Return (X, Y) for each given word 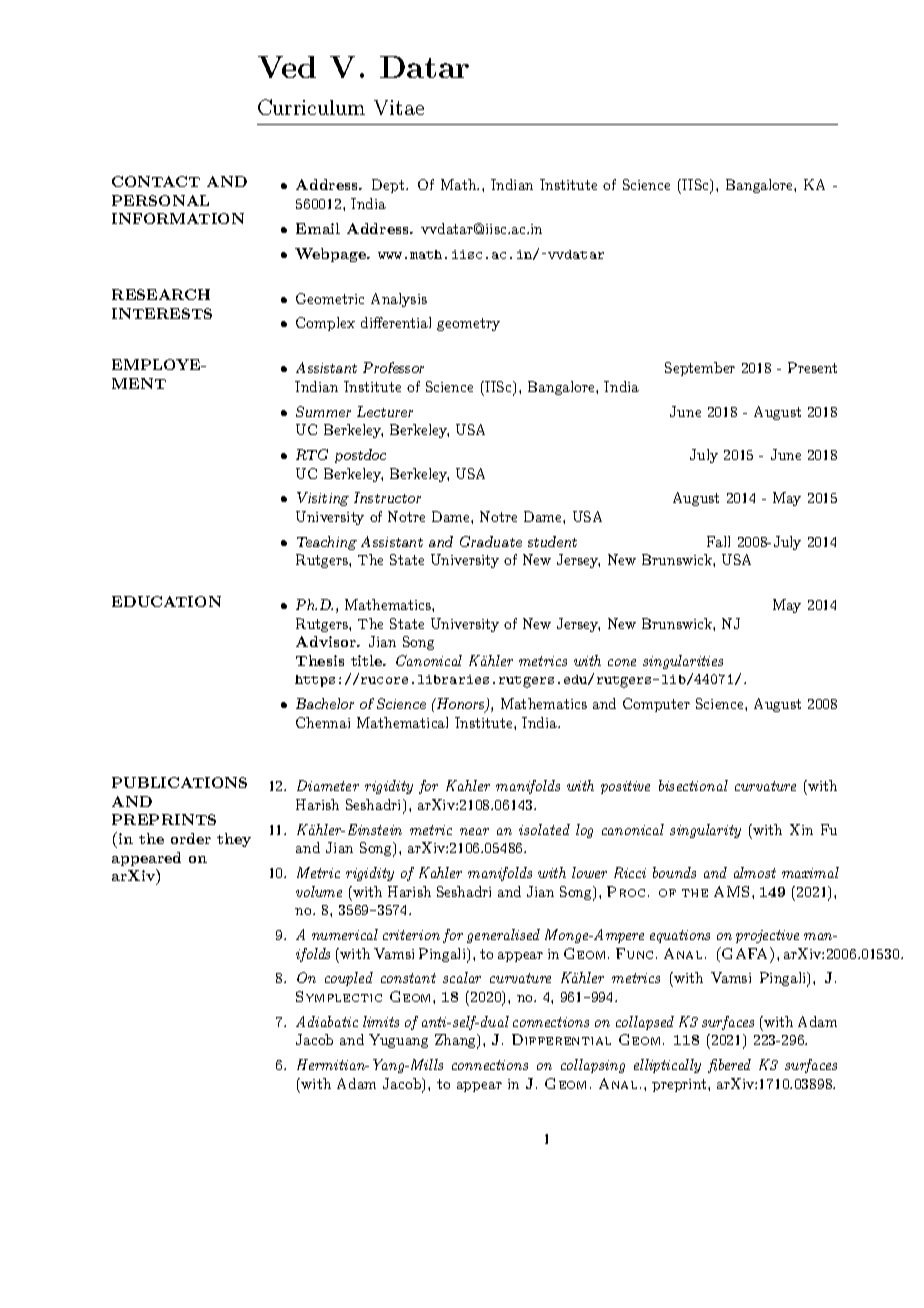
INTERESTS (162, 313)
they (234, 840)
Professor (393, 367)
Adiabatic (327, 1021)
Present (812, 367)
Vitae (399, 107)
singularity (705, 831)
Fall (718, 541)
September (700, 369)
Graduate (491, 541)
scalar (462, 977)
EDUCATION (166, 601)
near (474, 831)
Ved (287, 67)
